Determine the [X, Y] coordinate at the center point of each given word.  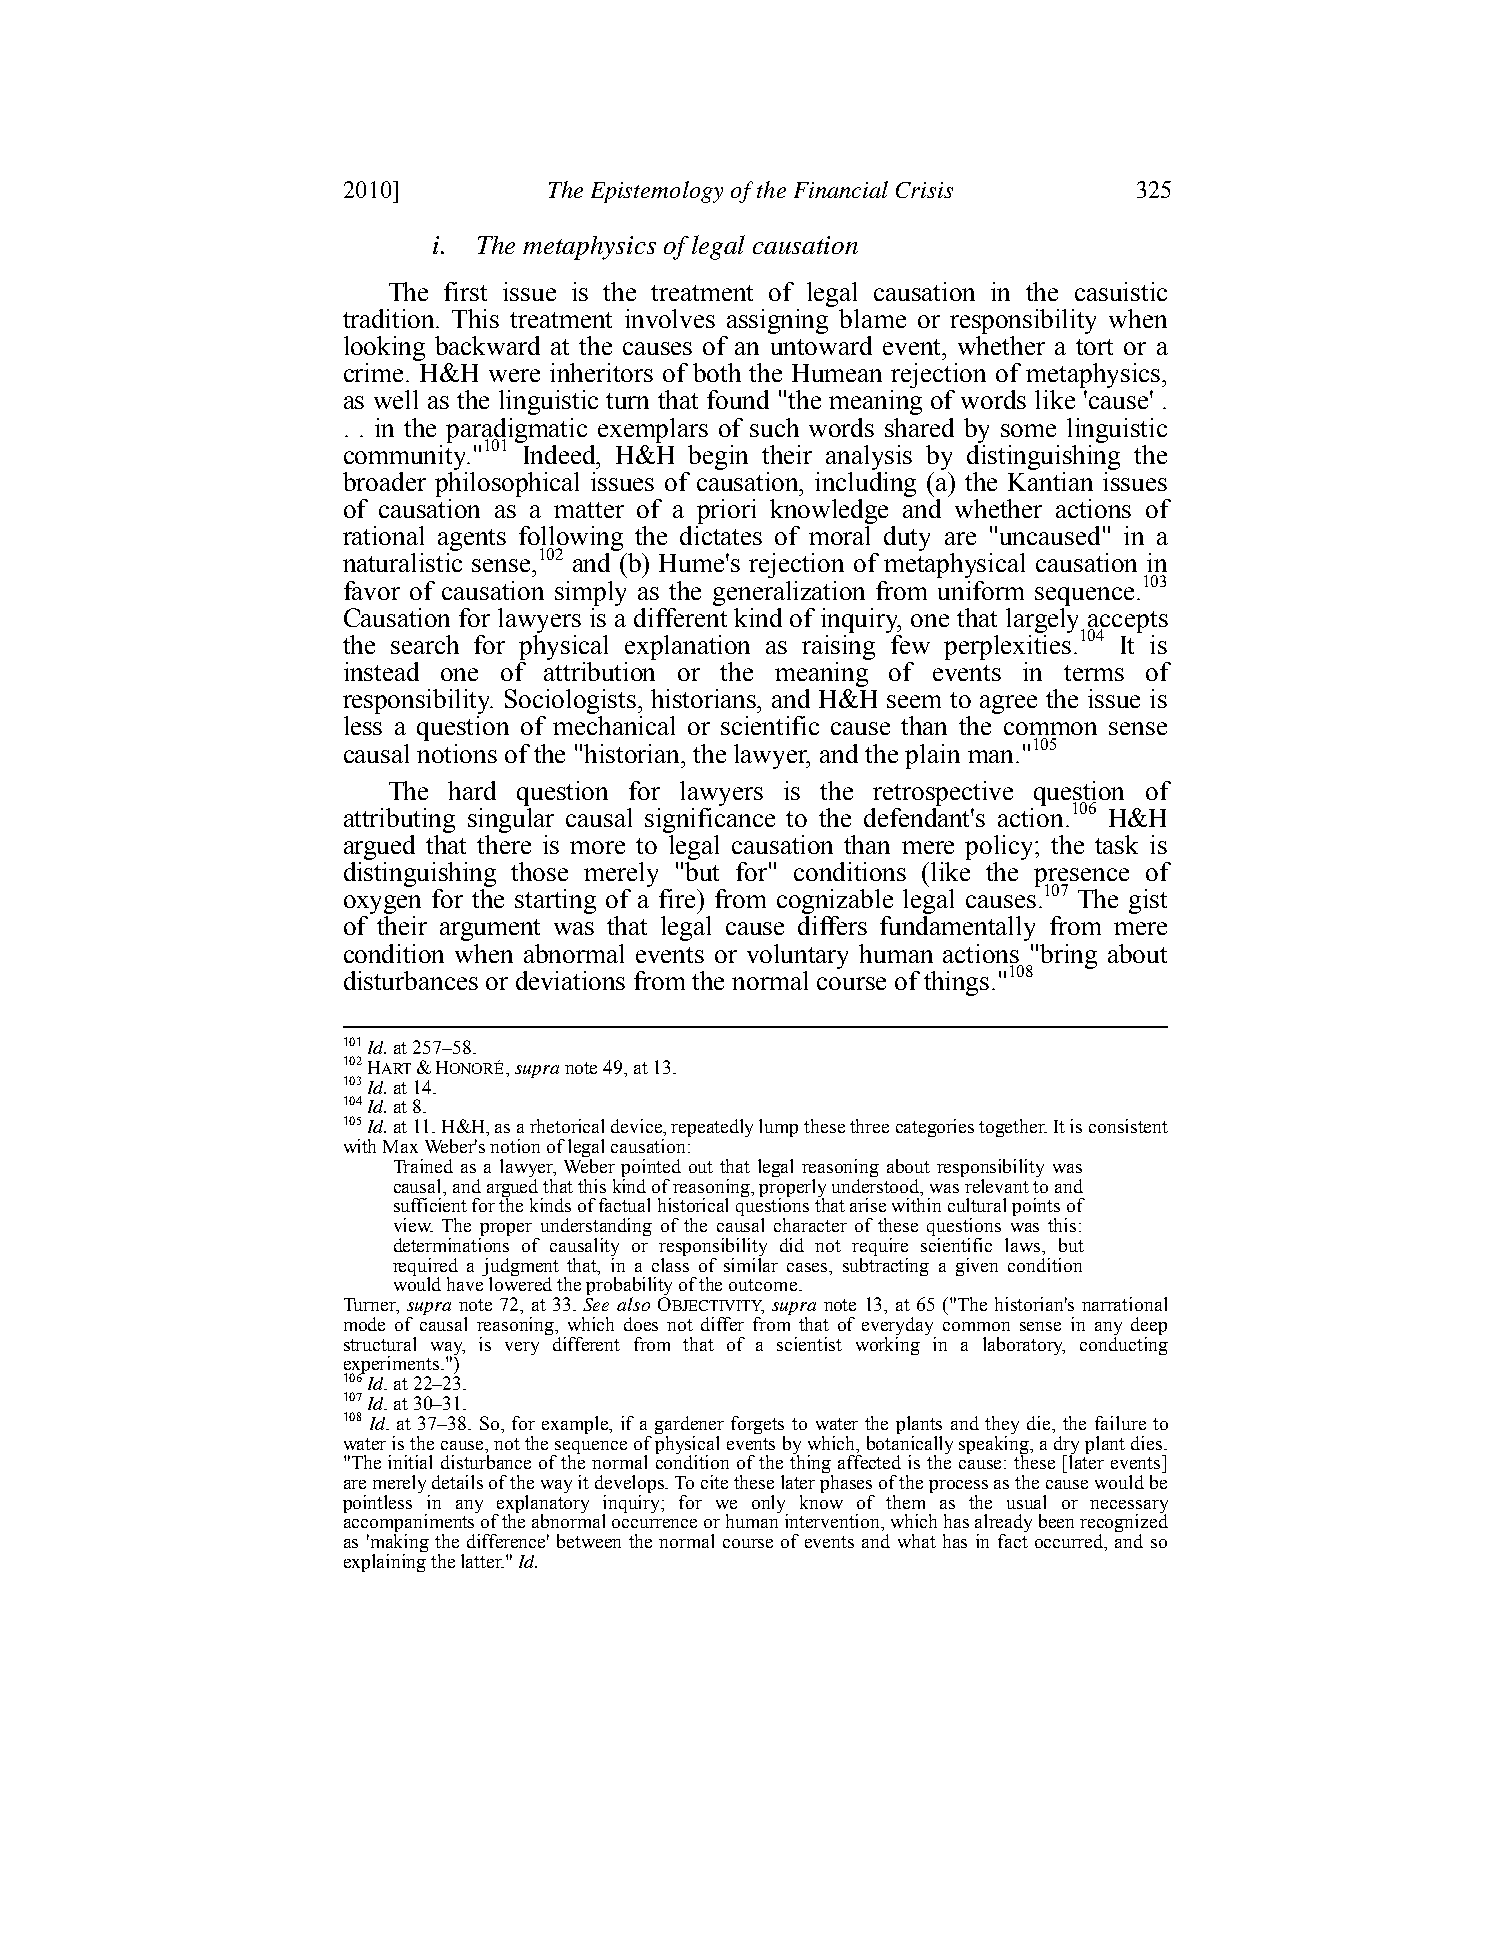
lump [778, 1128]
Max [400, 1146]
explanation [687, 647]
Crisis [924, 190]
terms [1094, 673]
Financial [841, 189]
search [425, 644]
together [1013, 1128]
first [465, 291]
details [457, 1482]
